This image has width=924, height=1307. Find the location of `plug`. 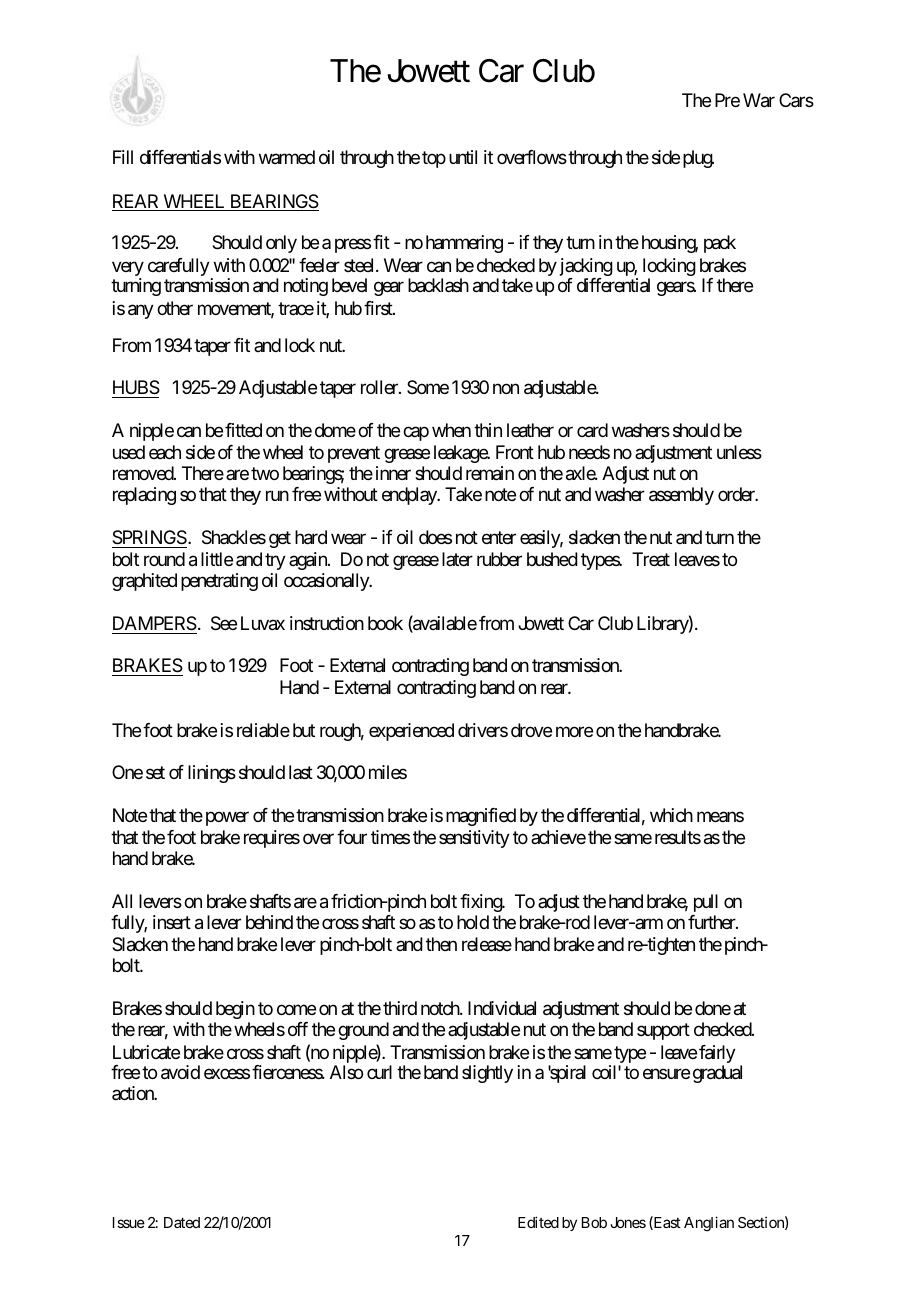

plug is located at coordinates (698, 159).
